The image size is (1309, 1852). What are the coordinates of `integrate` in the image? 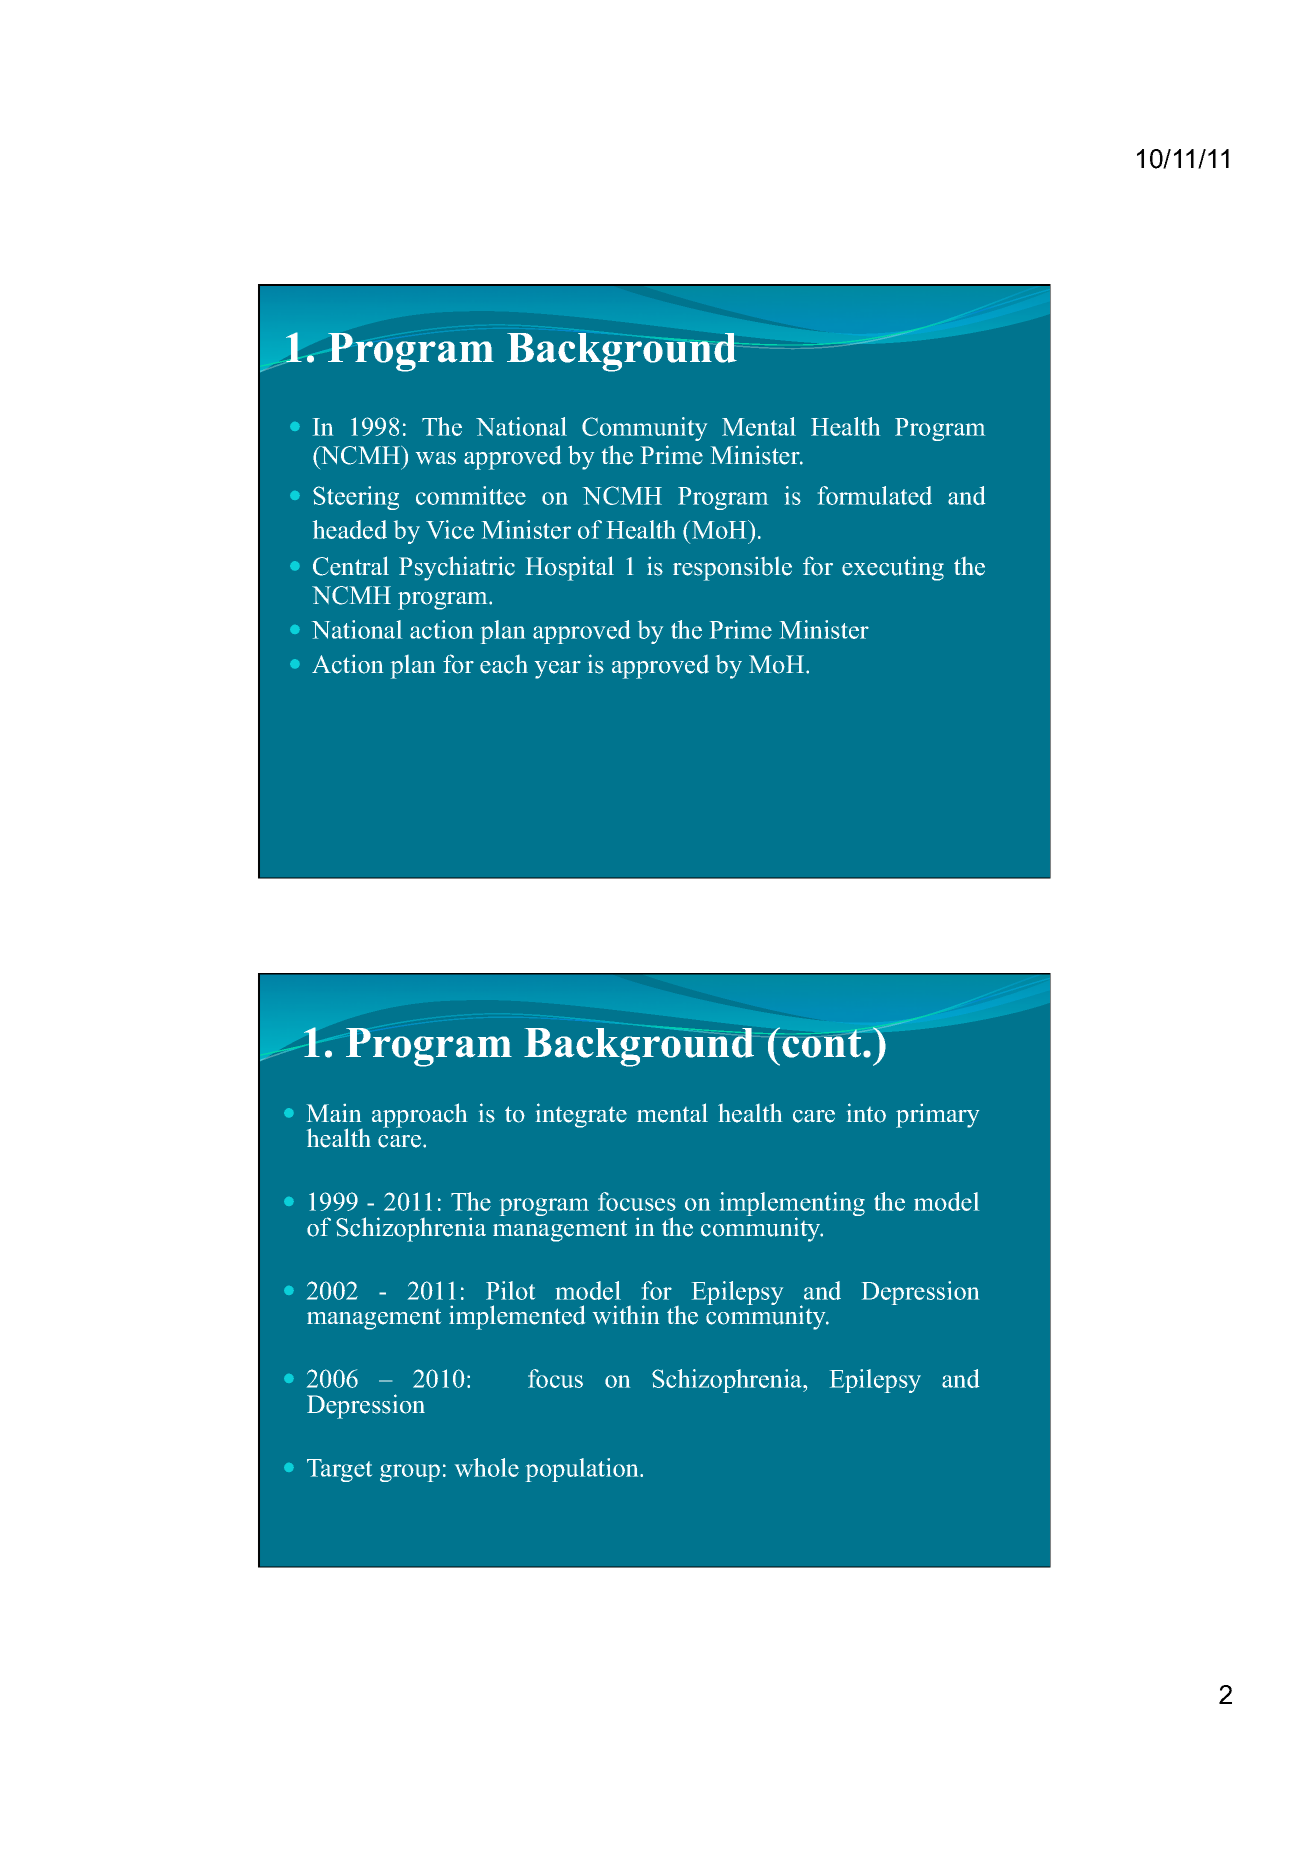 It's located at (581, 1115).
